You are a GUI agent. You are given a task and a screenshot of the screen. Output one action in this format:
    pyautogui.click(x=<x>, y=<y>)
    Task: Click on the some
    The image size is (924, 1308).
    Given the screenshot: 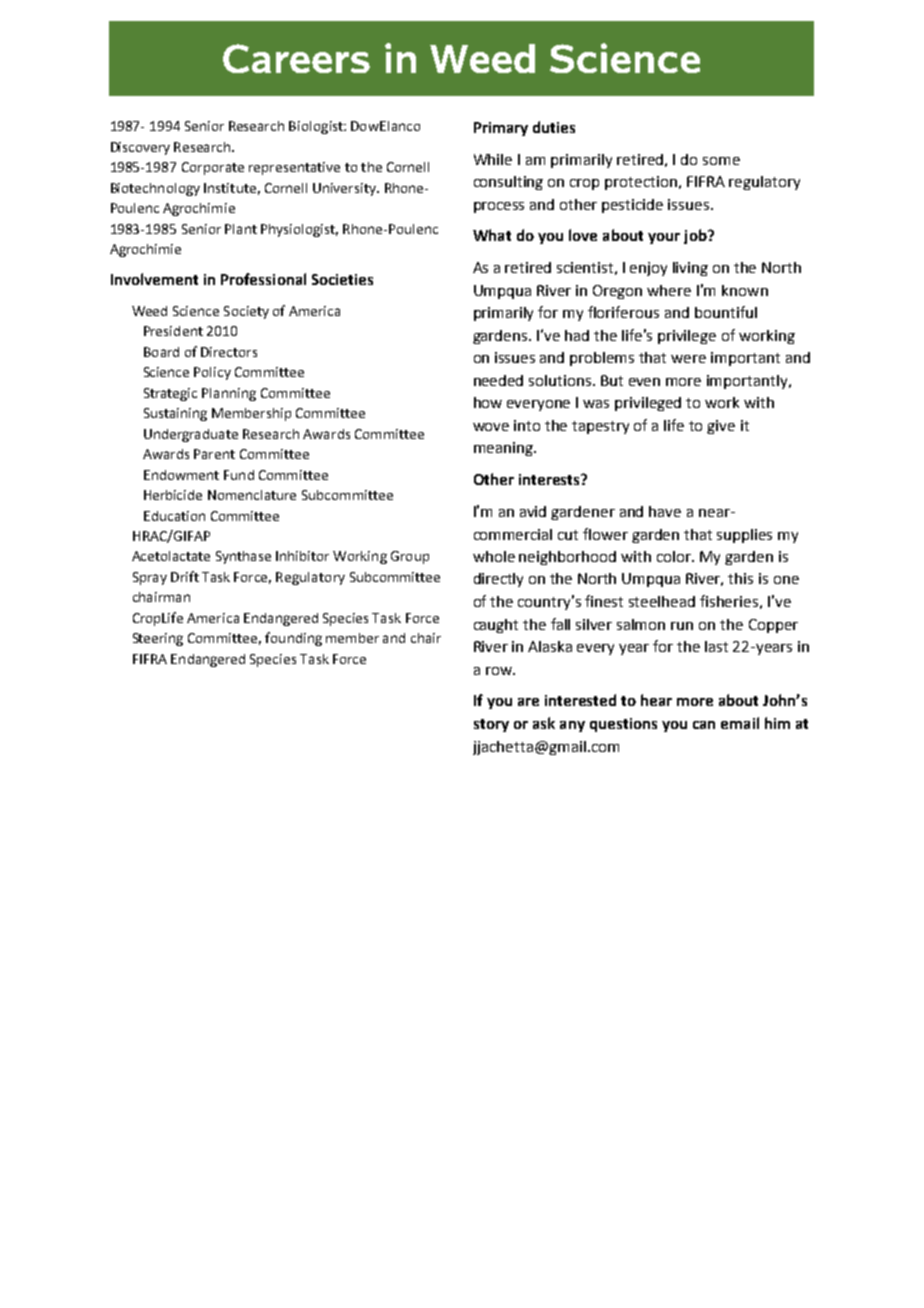 What is the action you would take?
    pyautogui.click(x=721, y=161)
